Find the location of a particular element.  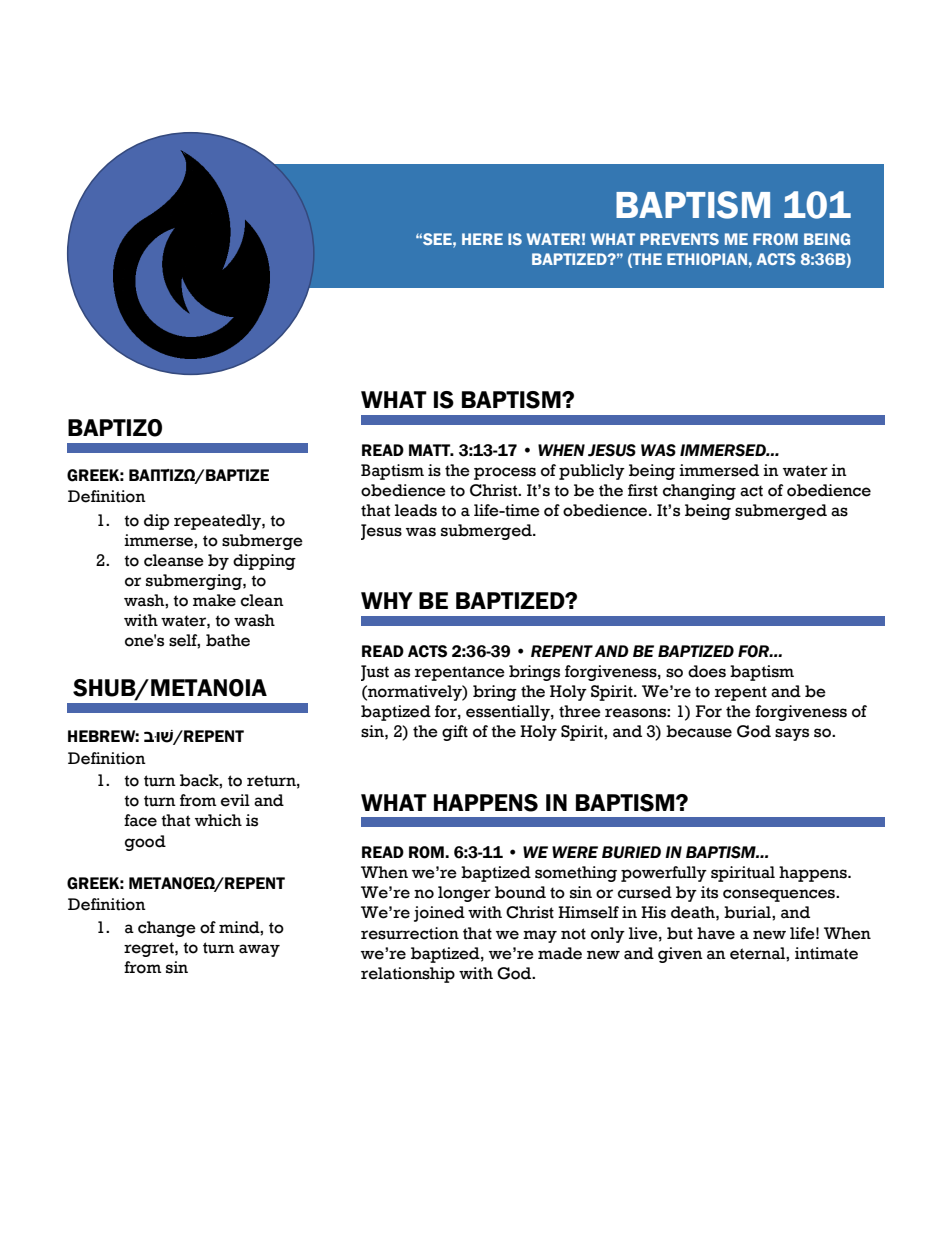

make is located at coordinates (214, 600).
